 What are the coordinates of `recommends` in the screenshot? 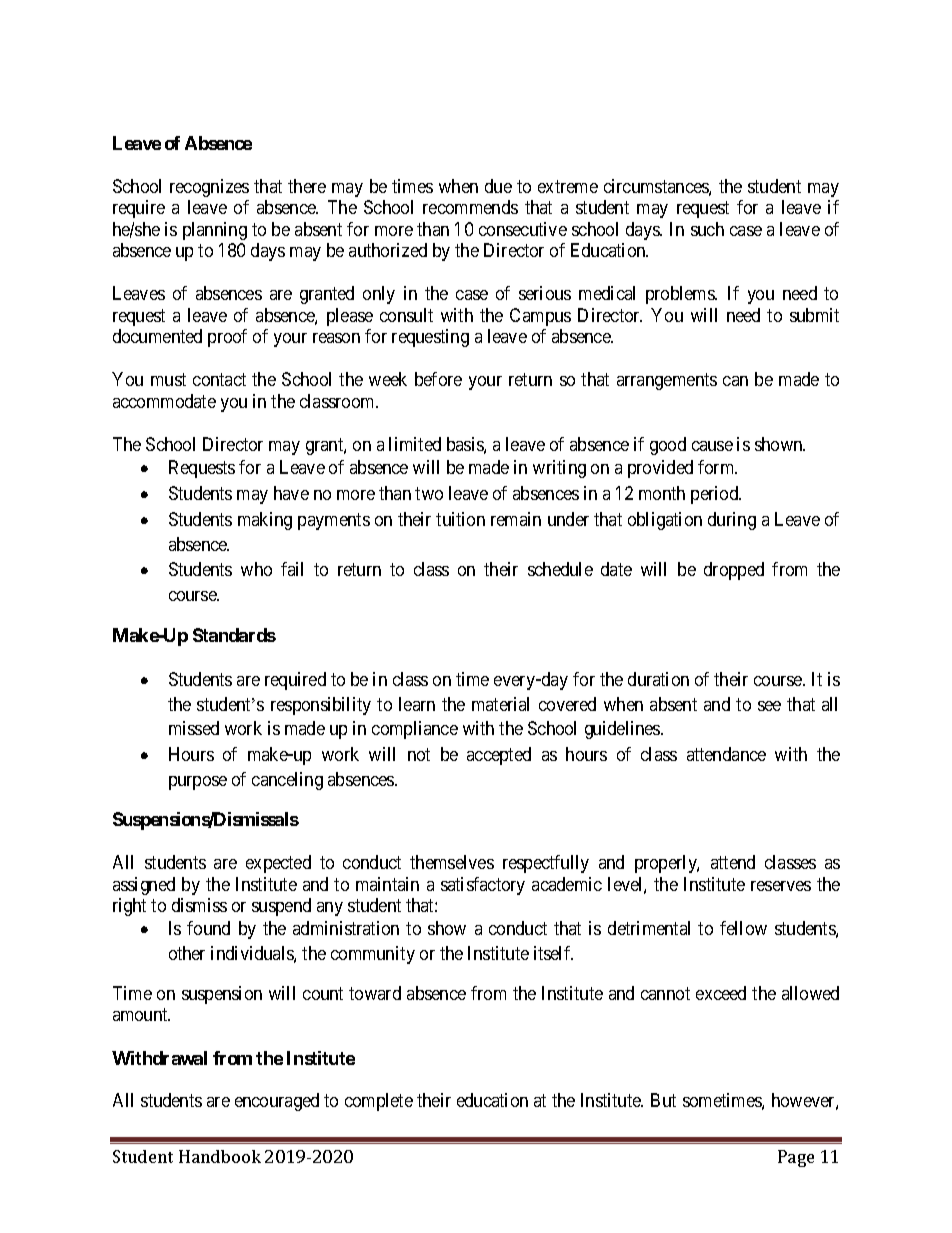 It's located at (470, 207).
